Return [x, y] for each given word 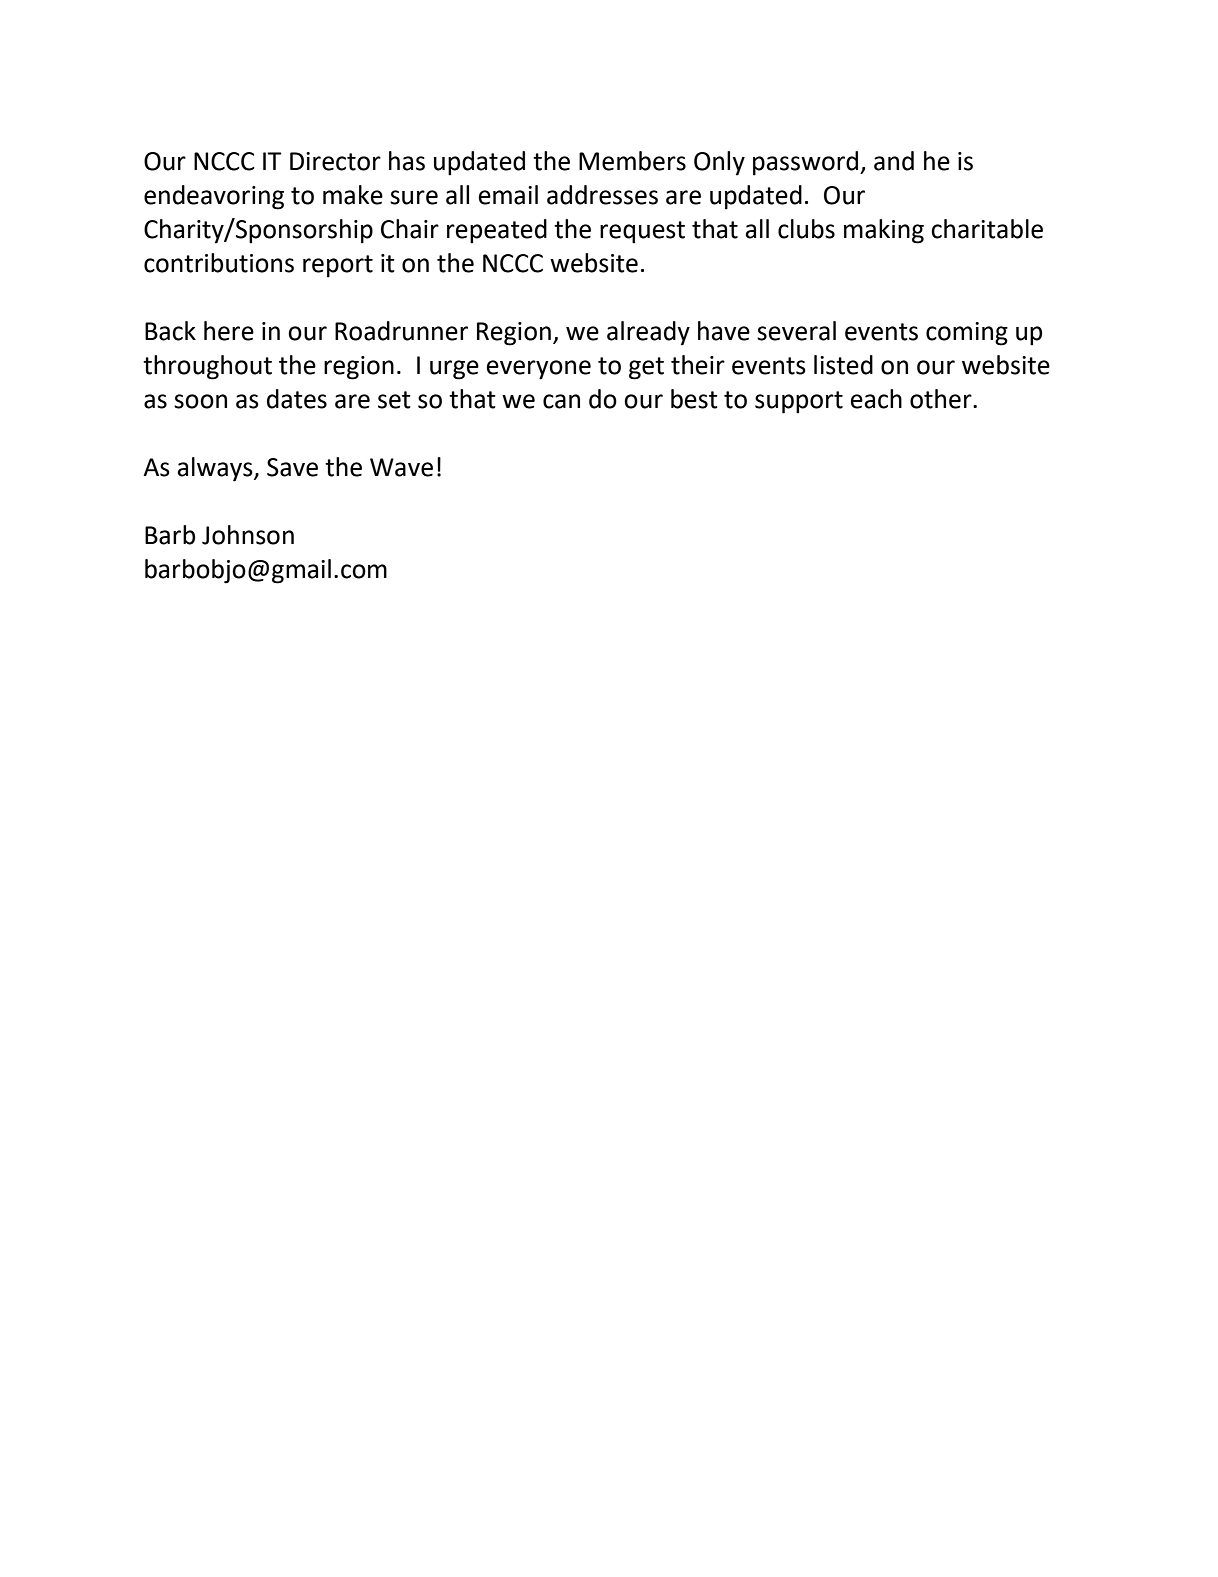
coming [967, 334]
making [884, 231]
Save [292, 467]
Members [632, 161]
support [799, 402]
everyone [539, 370]
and [894, 161]
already [648, 333]
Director [335, 161]
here [229, 331]
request [642, 232]
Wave [401, 467]
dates [297, 399]
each [876, 399]
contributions [219, 263]
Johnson [248, 535]
